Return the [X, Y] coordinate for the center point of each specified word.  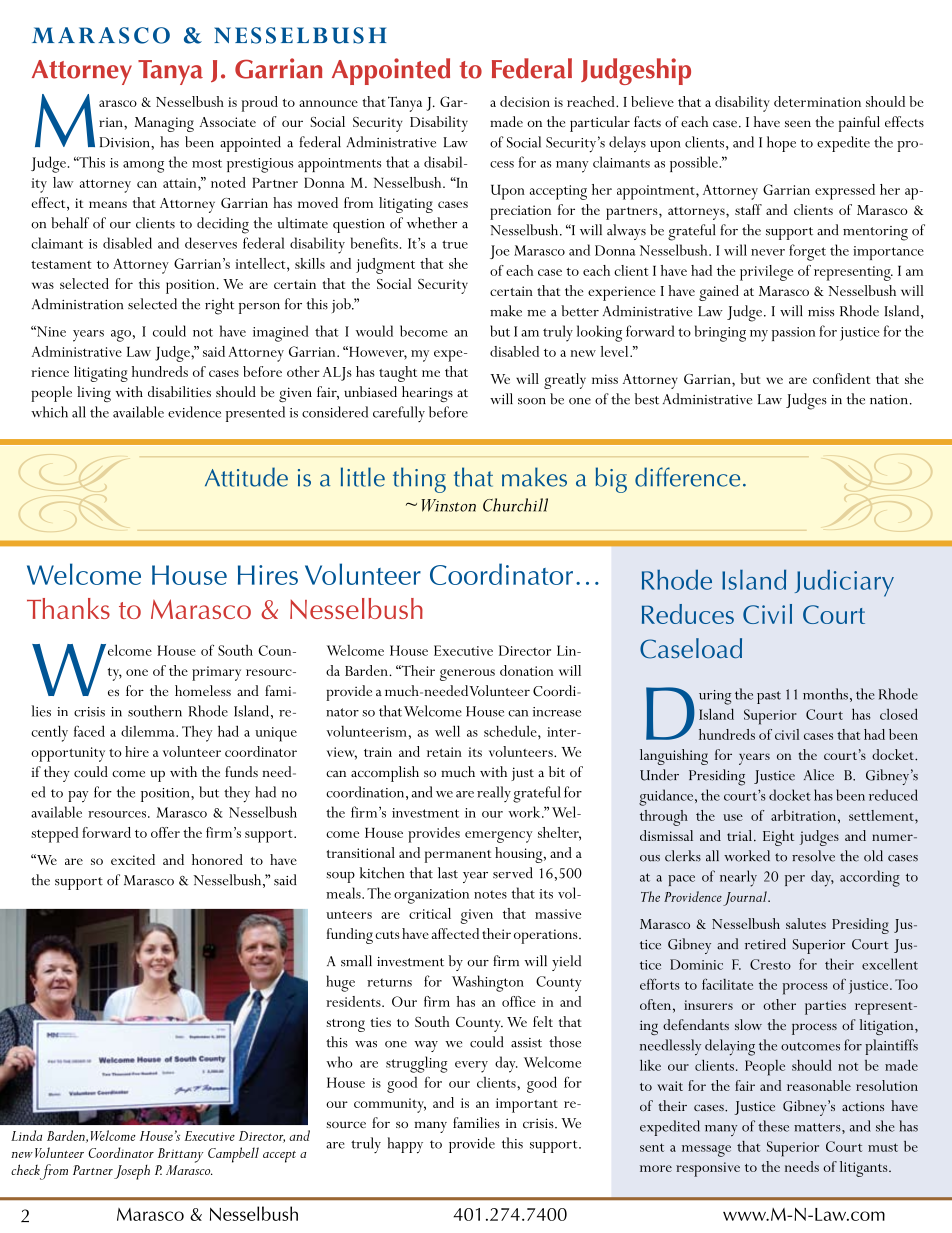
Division [125, 142]
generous [467, 675]
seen [798, 123]
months [825, 694]
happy [405, 1145]
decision [525, 101]
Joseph [132, 1172]
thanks [68, 608]
